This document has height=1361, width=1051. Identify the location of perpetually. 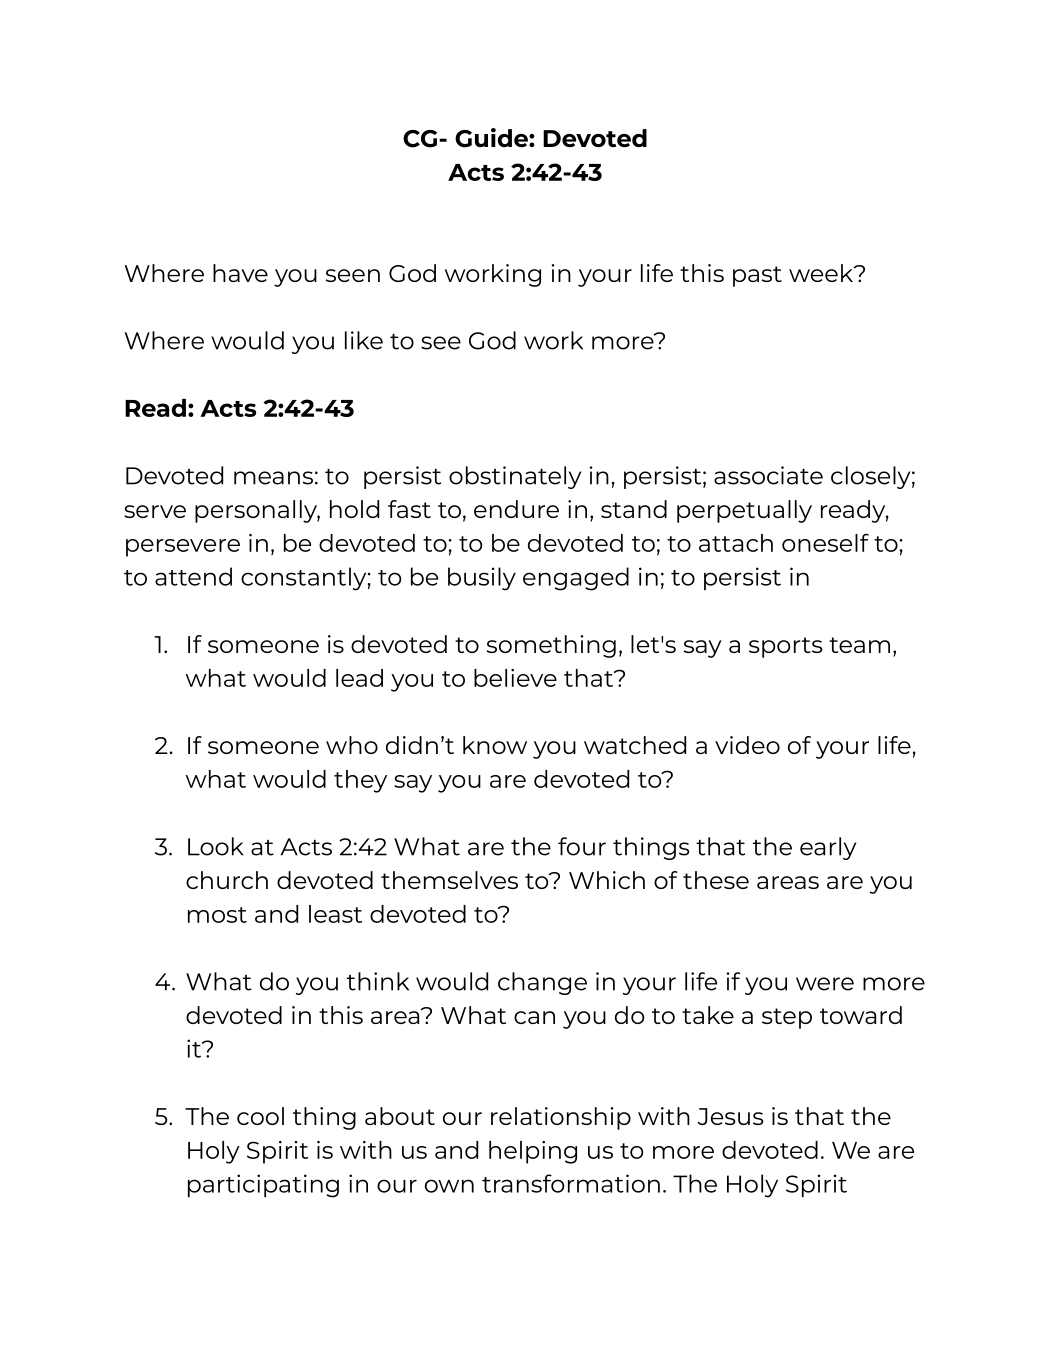
(744, 511).
